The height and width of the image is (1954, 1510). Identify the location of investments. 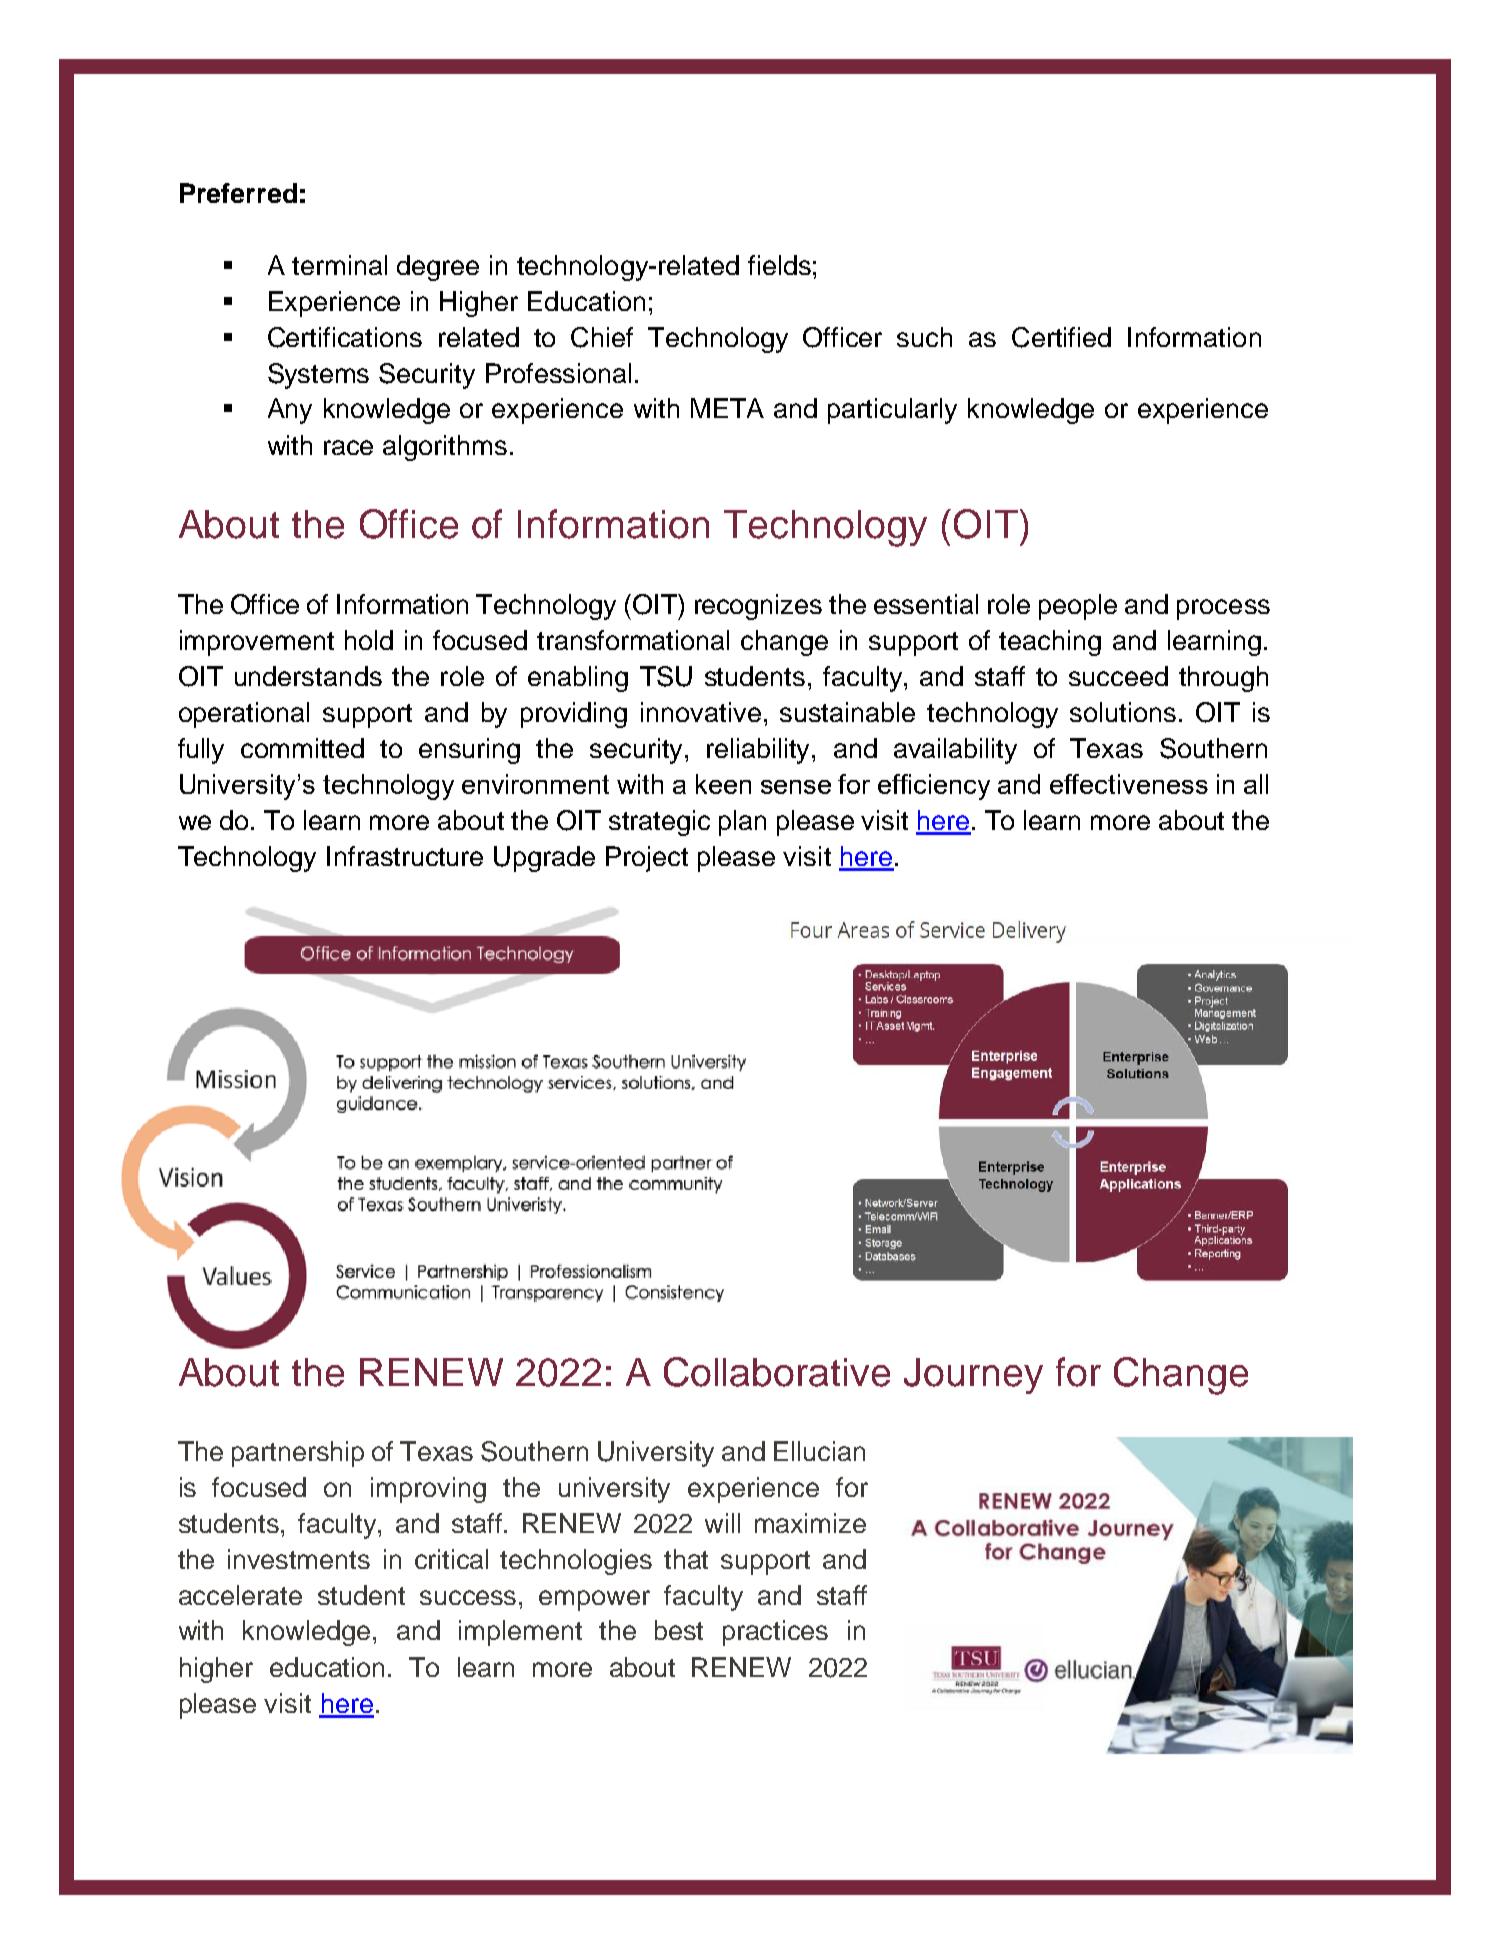
(299, 1559).
